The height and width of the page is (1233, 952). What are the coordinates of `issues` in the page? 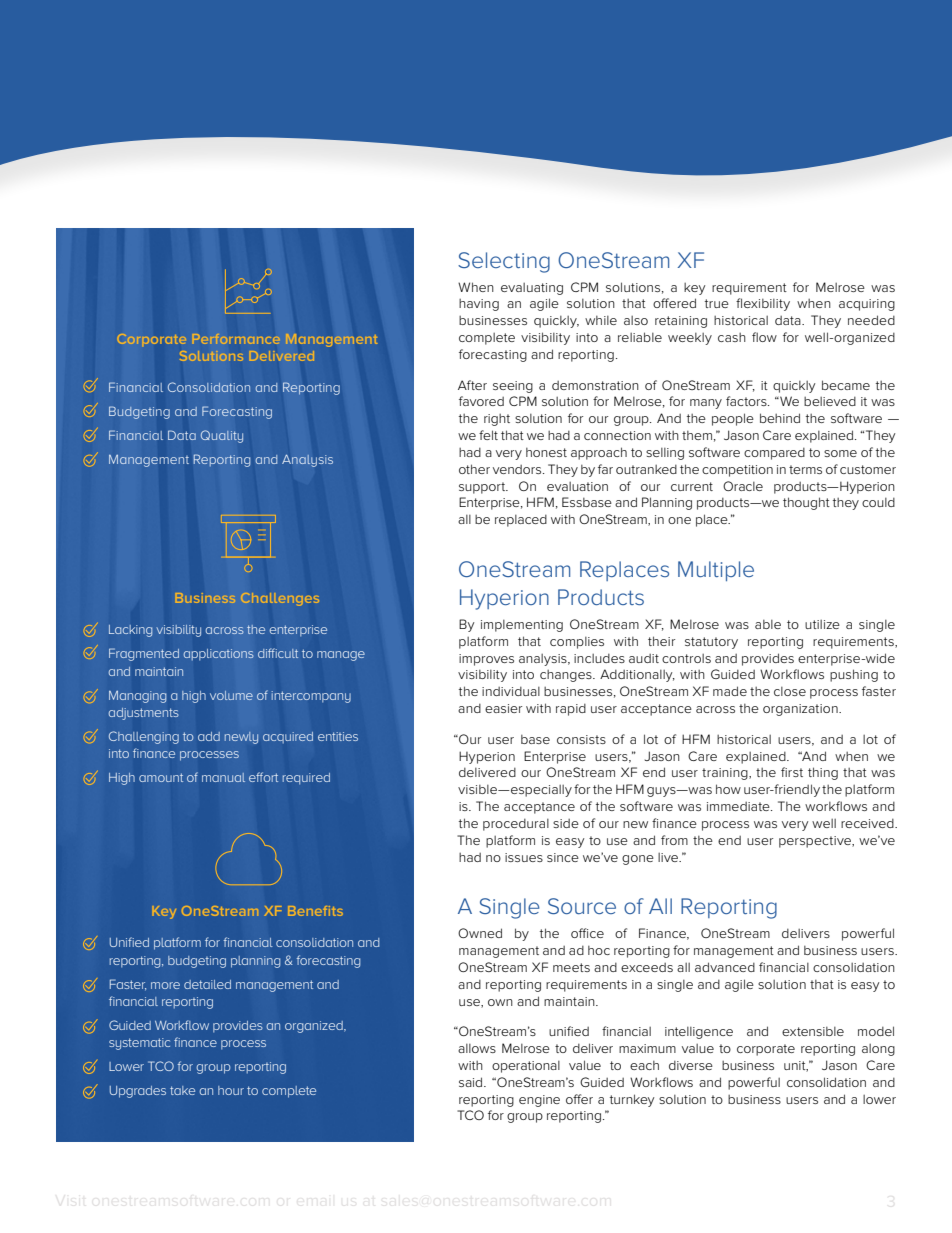 It's located at (524, 857).
